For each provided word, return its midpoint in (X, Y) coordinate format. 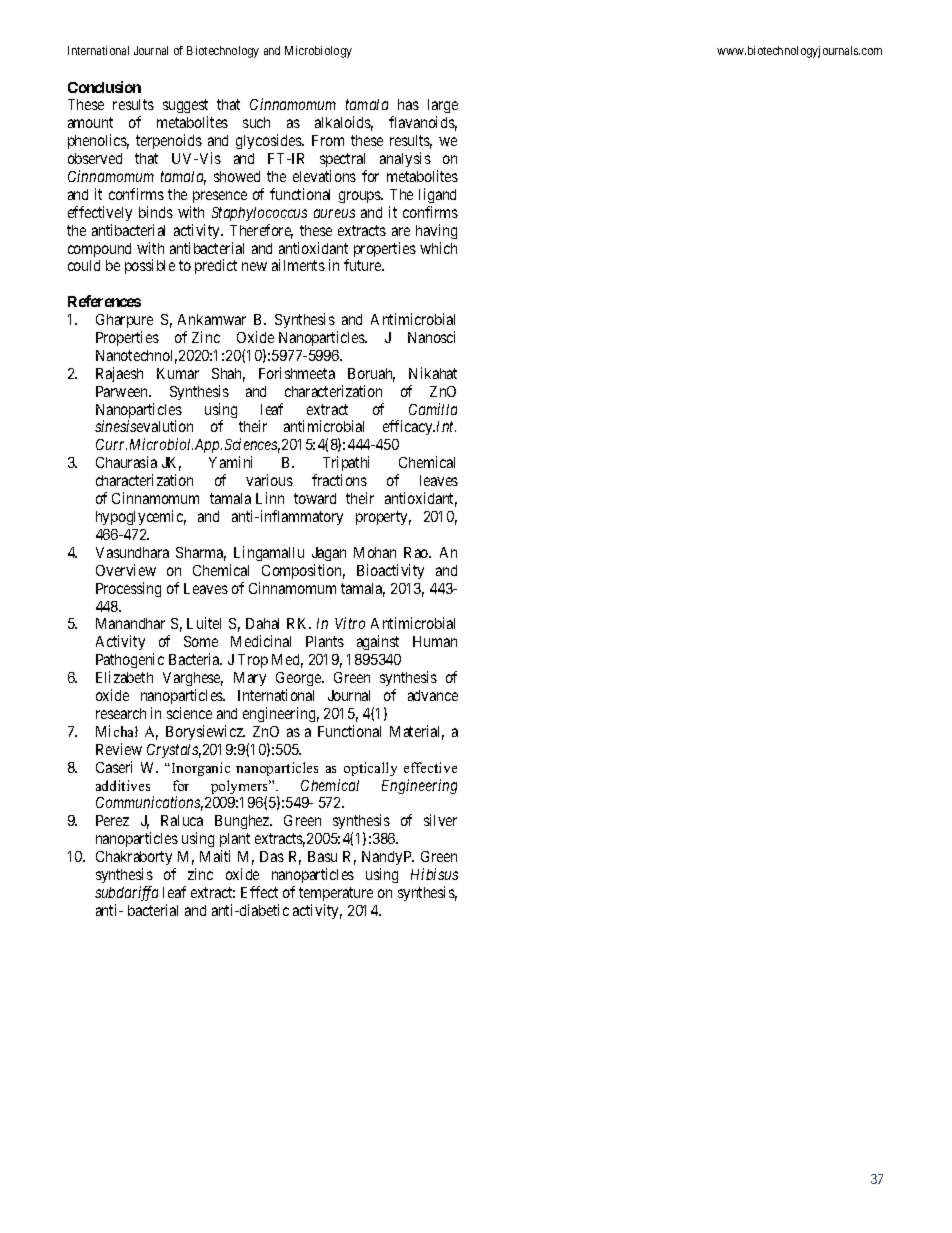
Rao (417, 552)
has (408, 104)
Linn (270, 498)
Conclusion (104, 87)
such (256, 122)
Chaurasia (126, 462)
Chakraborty (135, 860)
